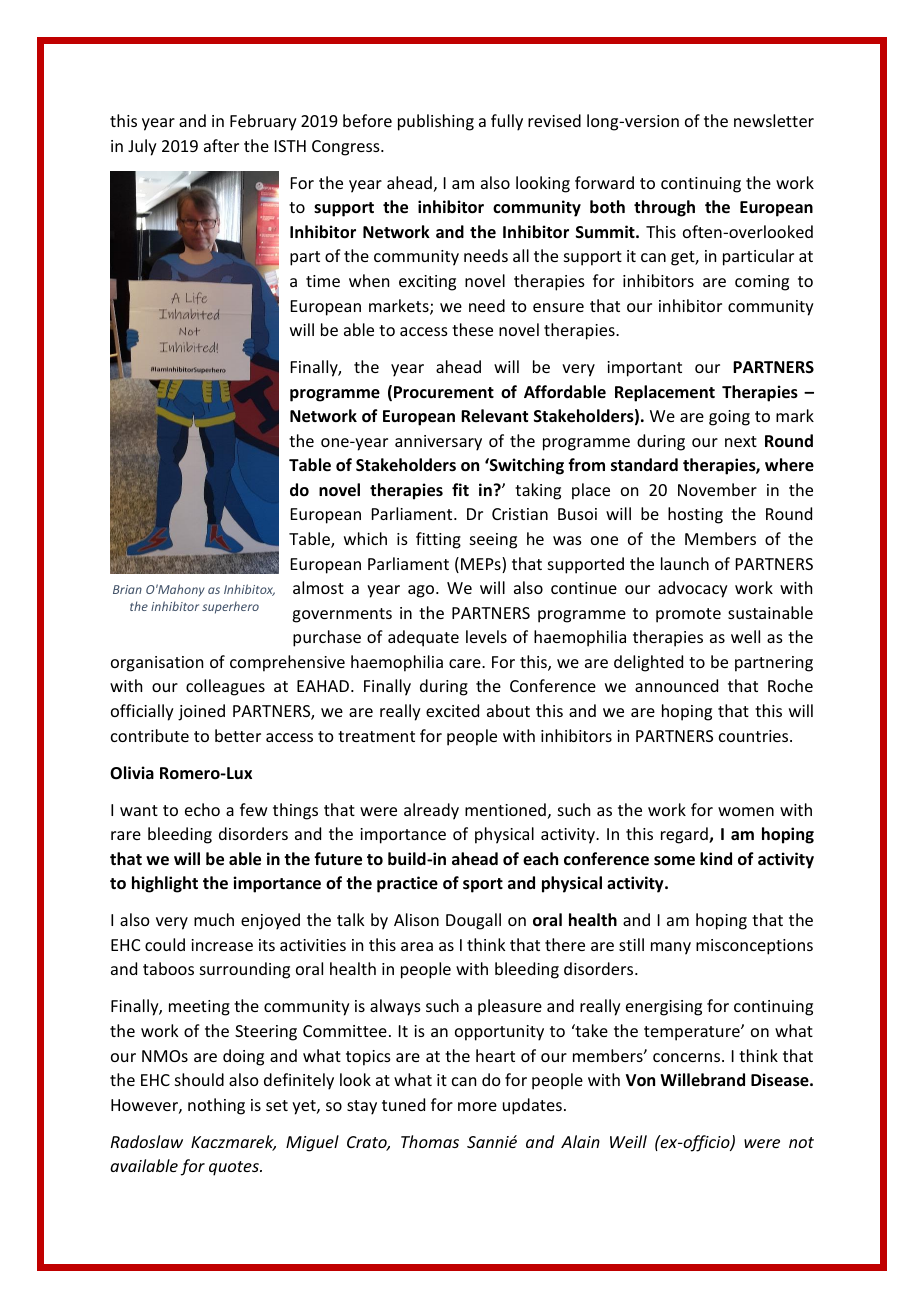  What do you see at coordinates (230, 607) in the page?
I see `superhero` at bounding box center [230, 607].
